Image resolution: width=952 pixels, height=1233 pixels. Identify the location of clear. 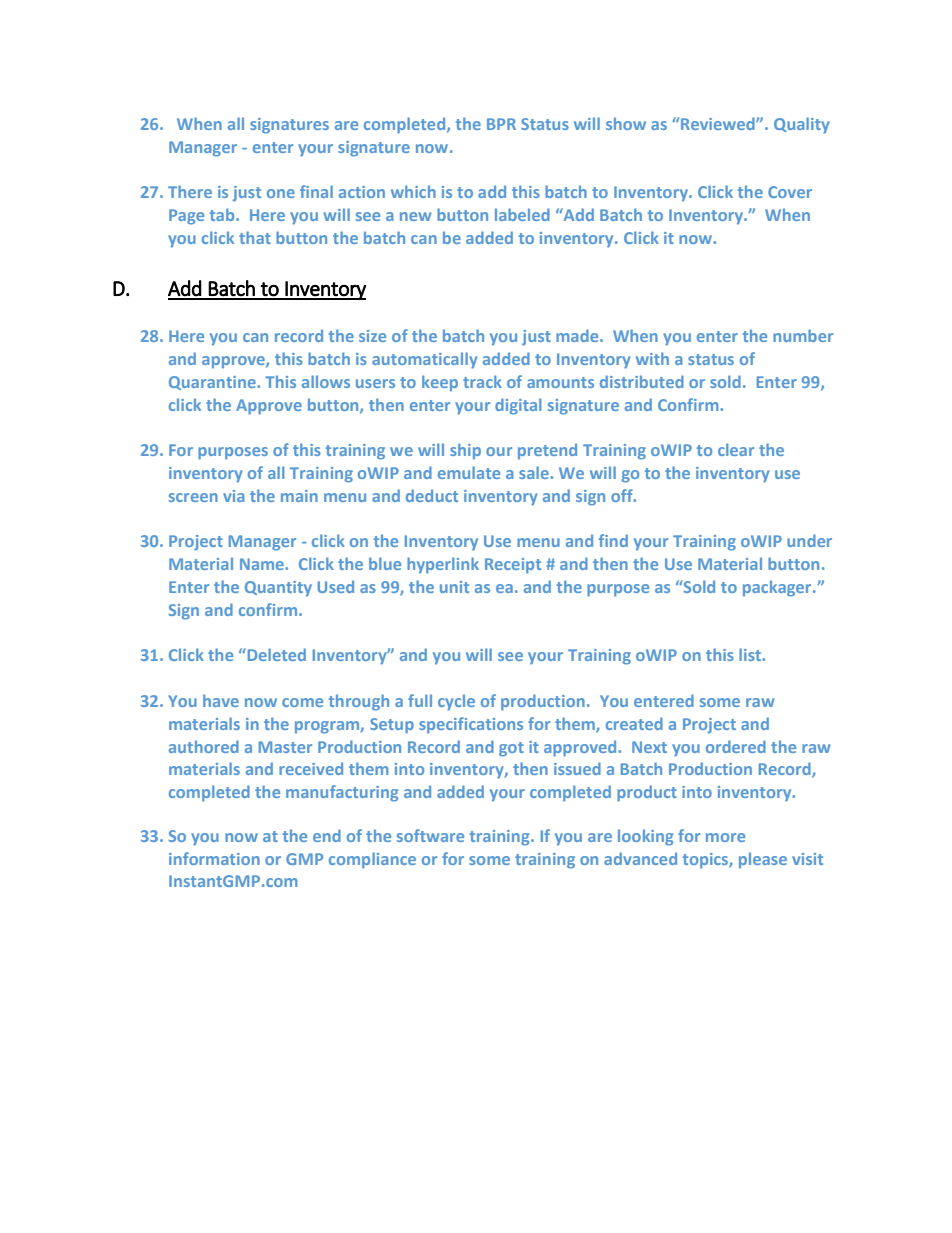
(736, 449).
